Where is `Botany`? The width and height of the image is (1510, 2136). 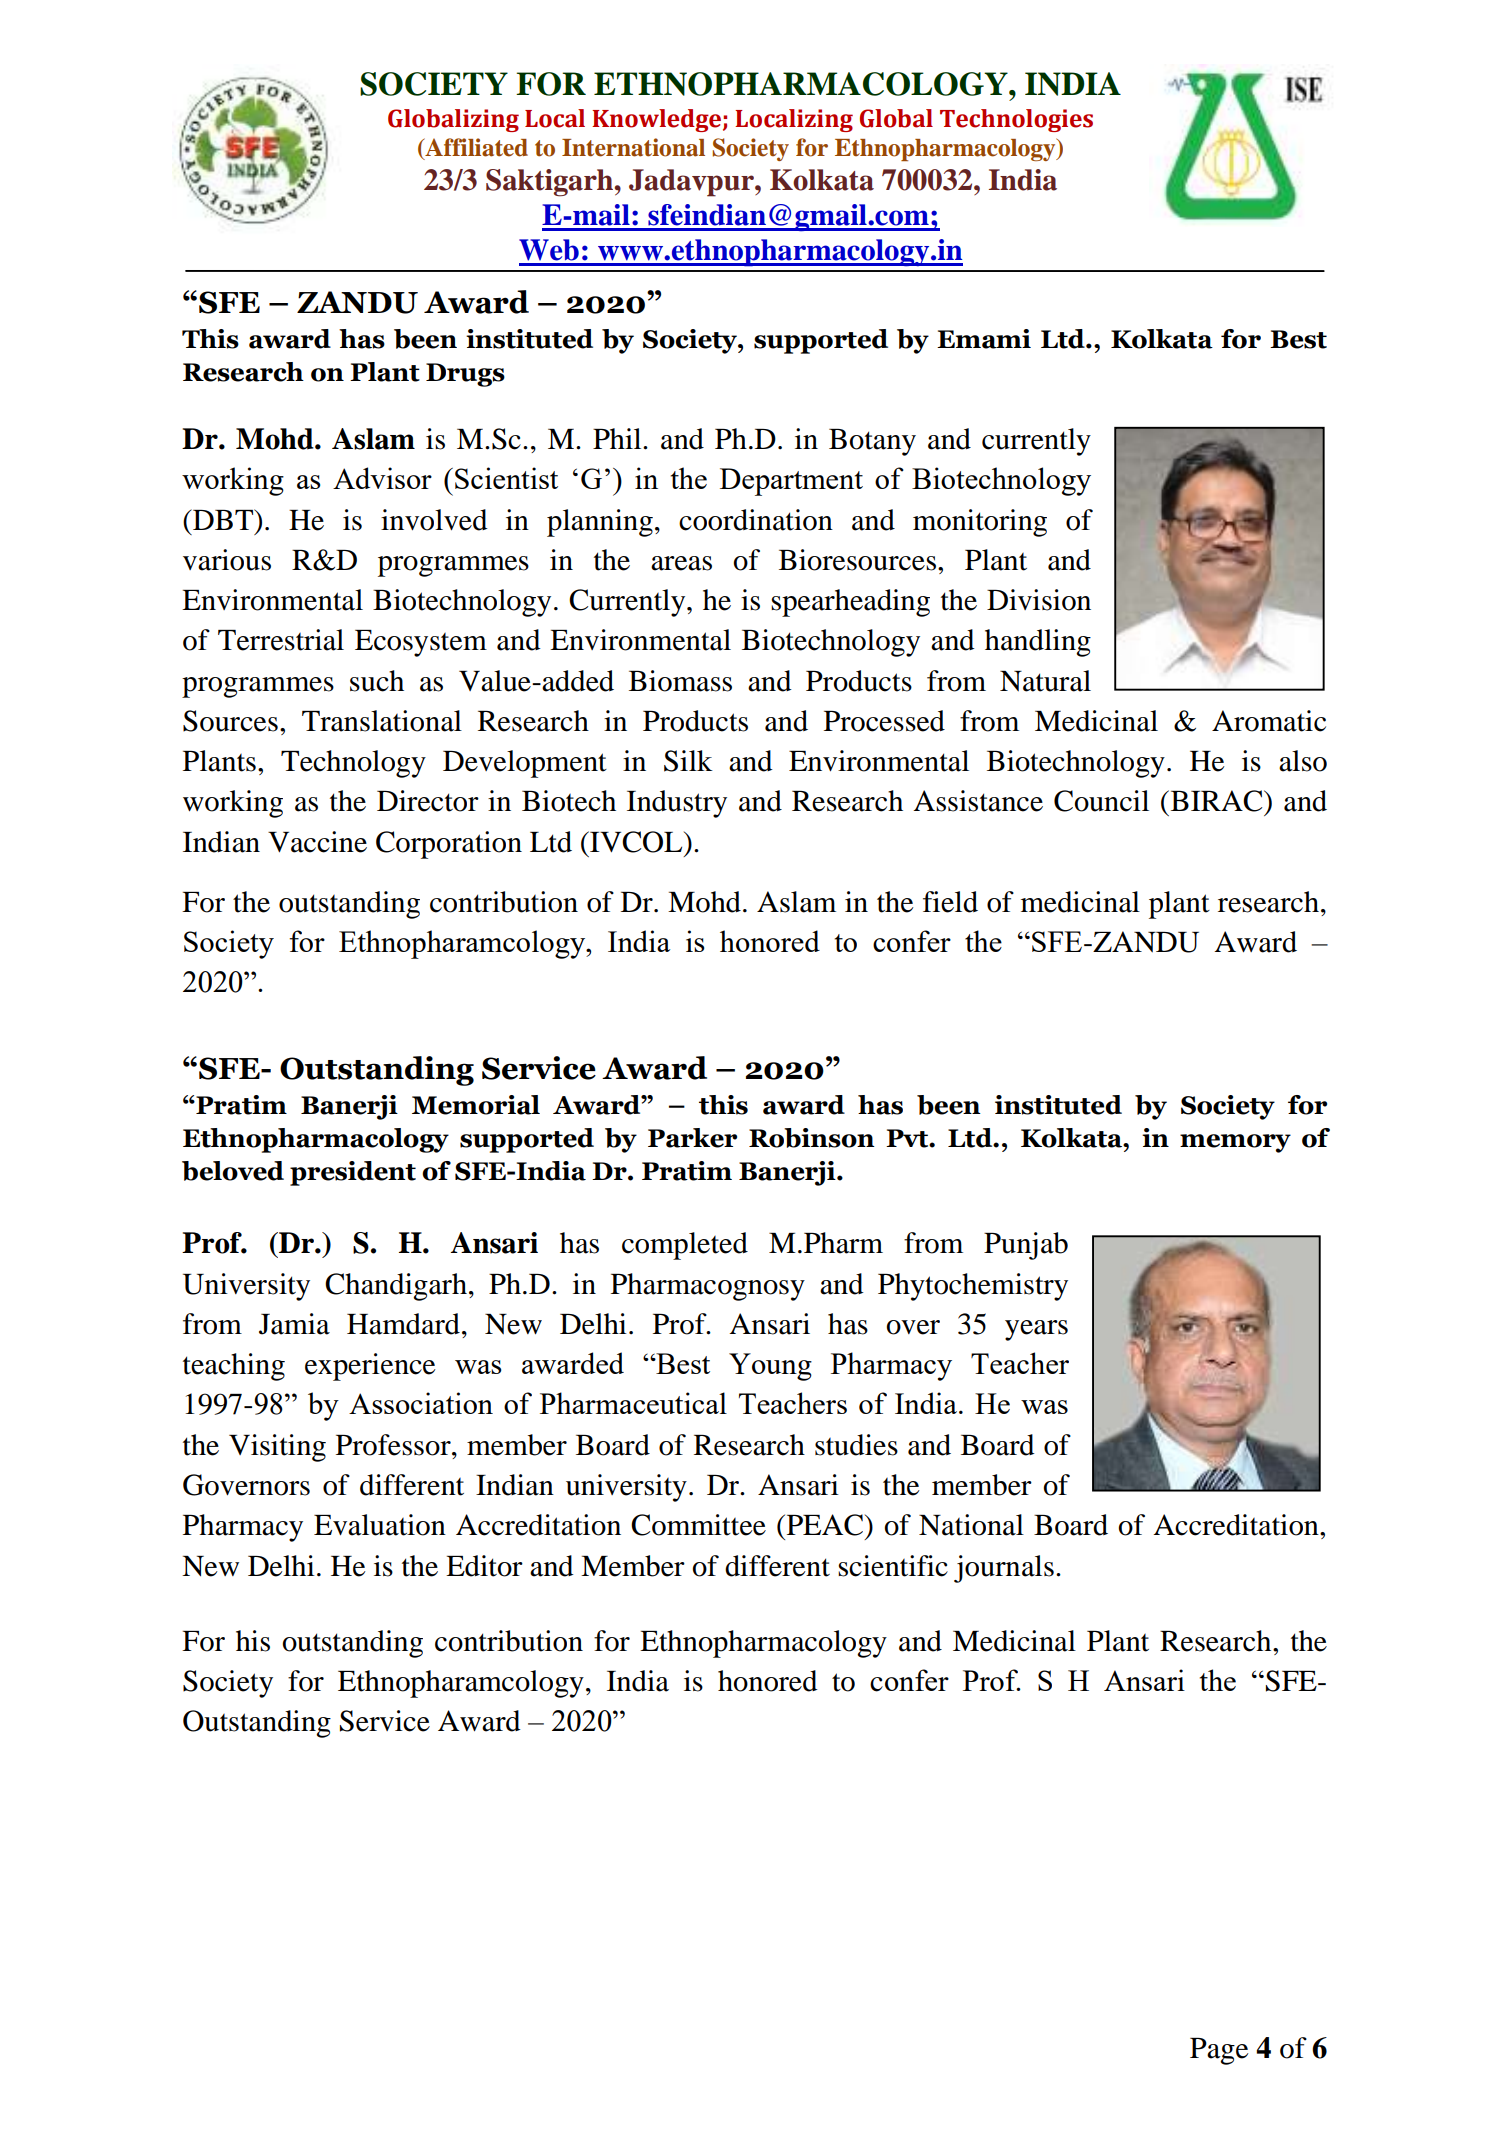 Botany is located at coordinates (872, 442).
